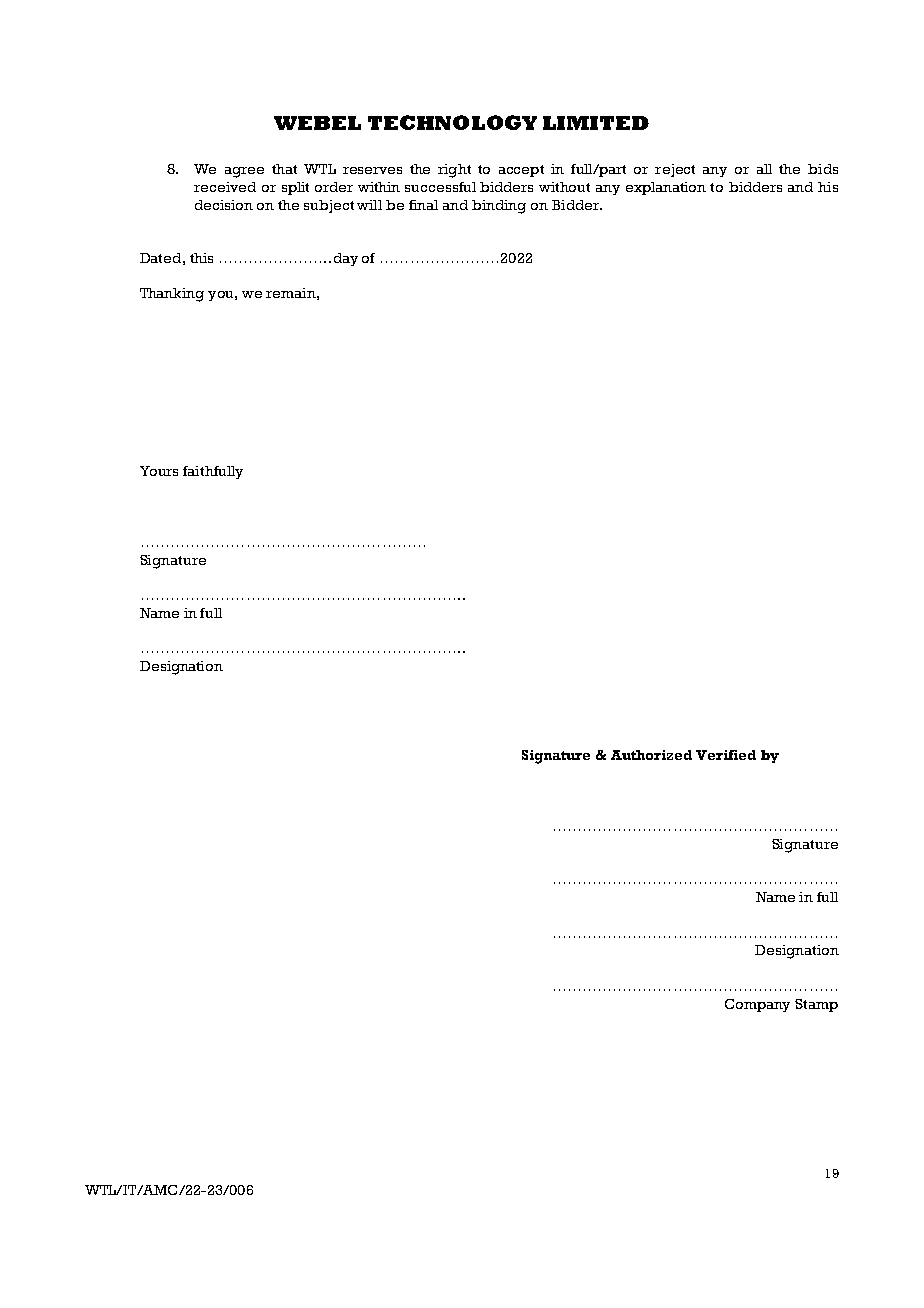  What do you see at coordinates (816, 1005) in the image?
I see `Stamp` at bounding box center [816, 1005].
